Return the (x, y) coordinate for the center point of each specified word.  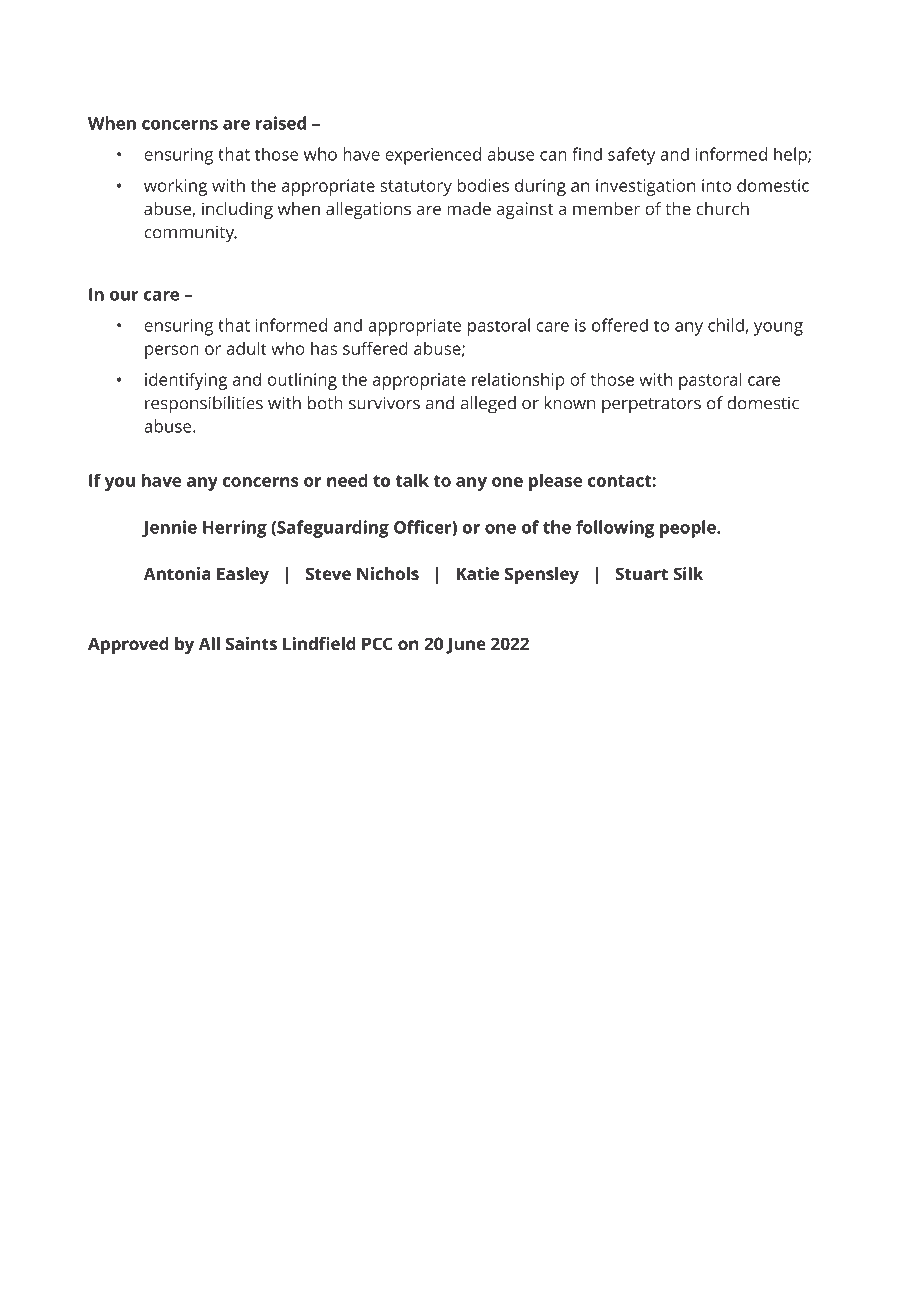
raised (281, 123)
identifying (186, 381)
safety (631, 156)
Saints (251, 643)
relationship (518, 381)
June (466, 645)
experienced (433, 156)
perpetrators (651, 406)
